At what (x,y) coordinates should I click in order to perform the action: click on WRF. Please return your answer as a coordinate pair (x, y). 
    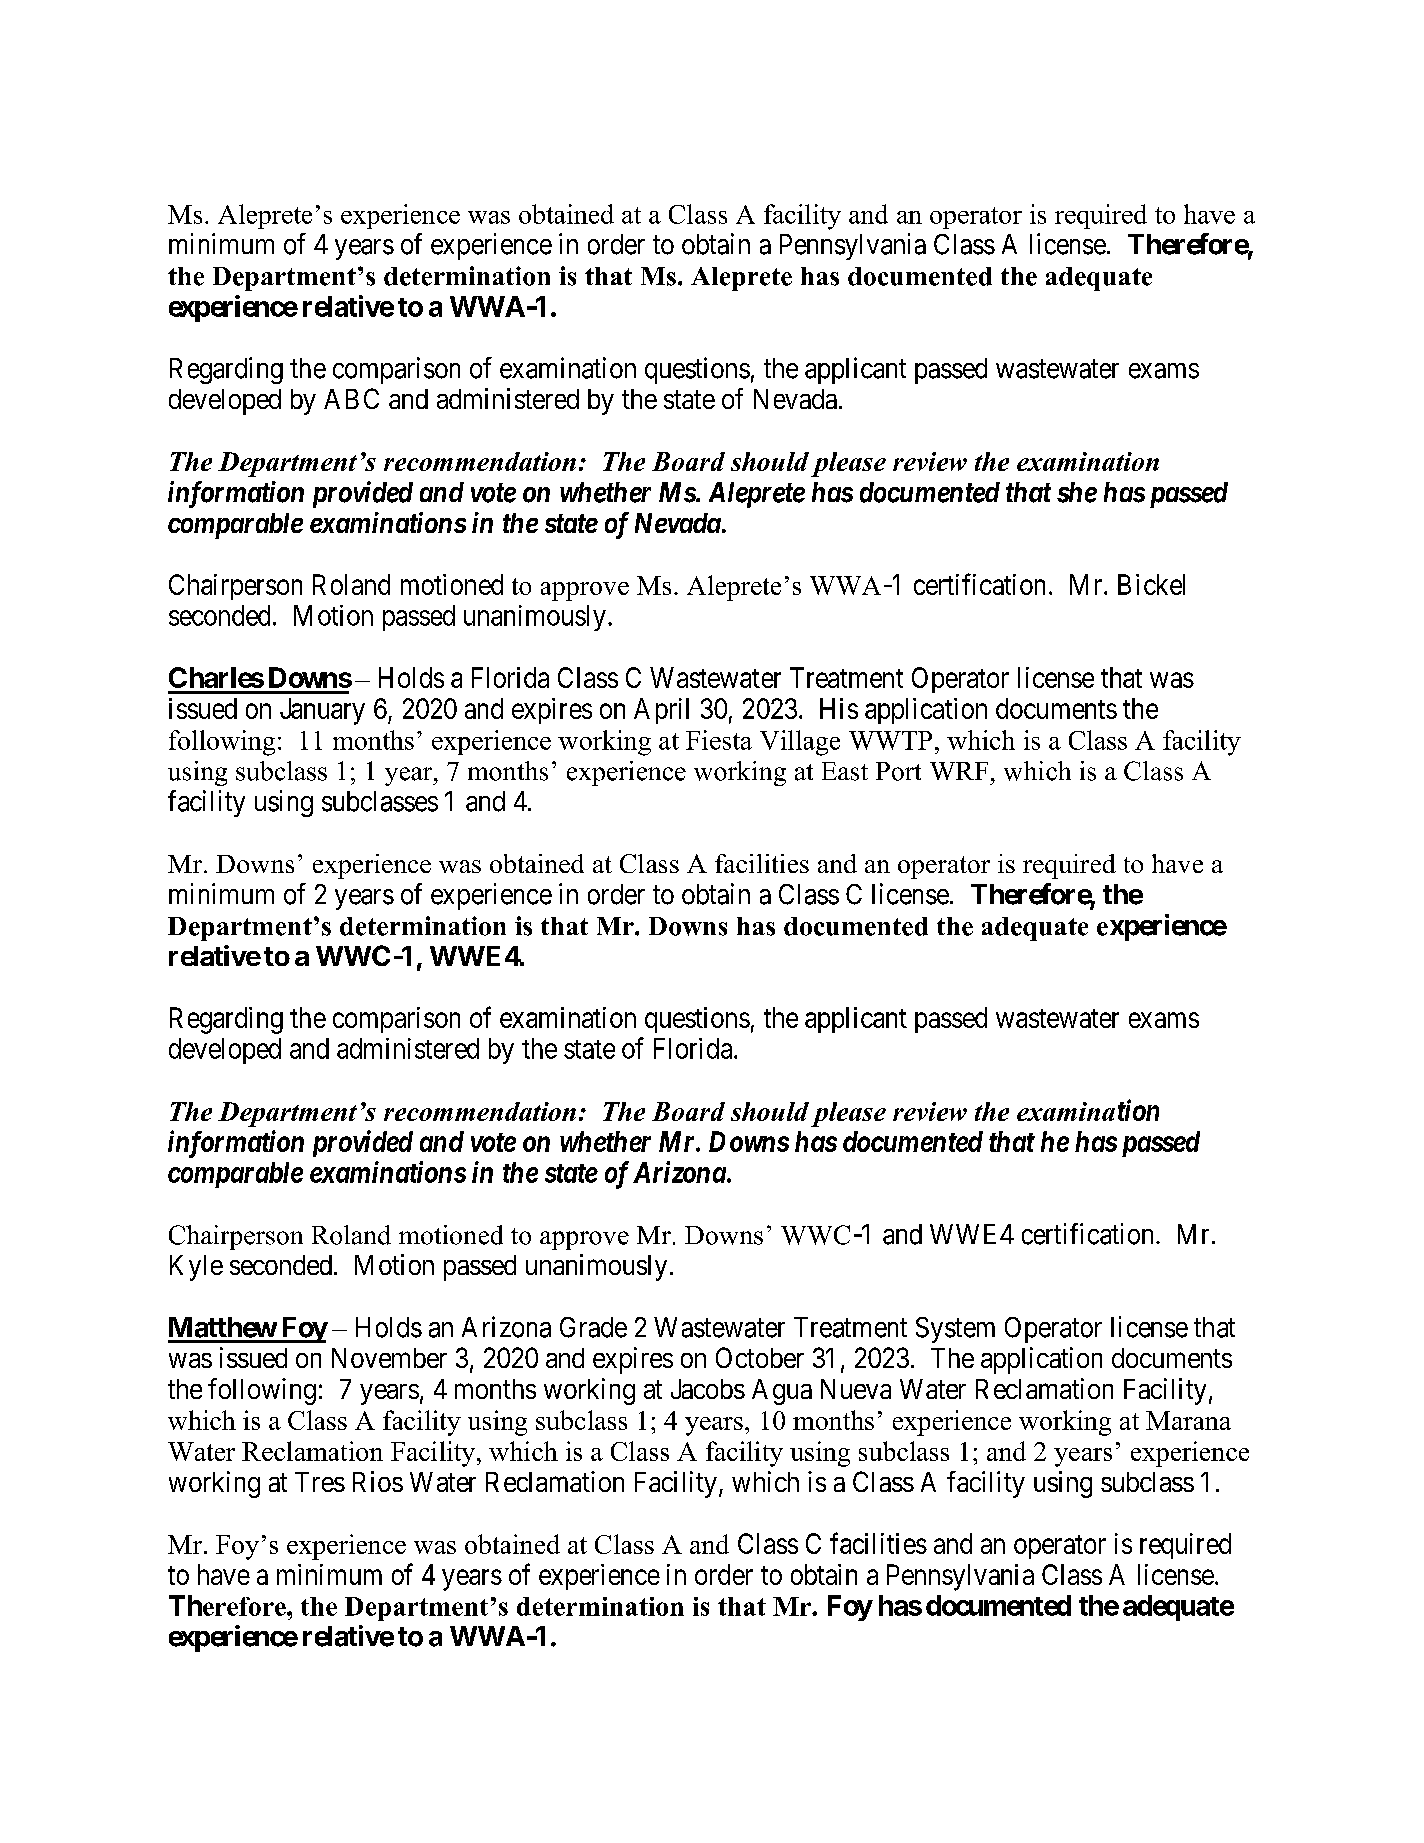
    Looking at the image, I should click on (959, 771).
